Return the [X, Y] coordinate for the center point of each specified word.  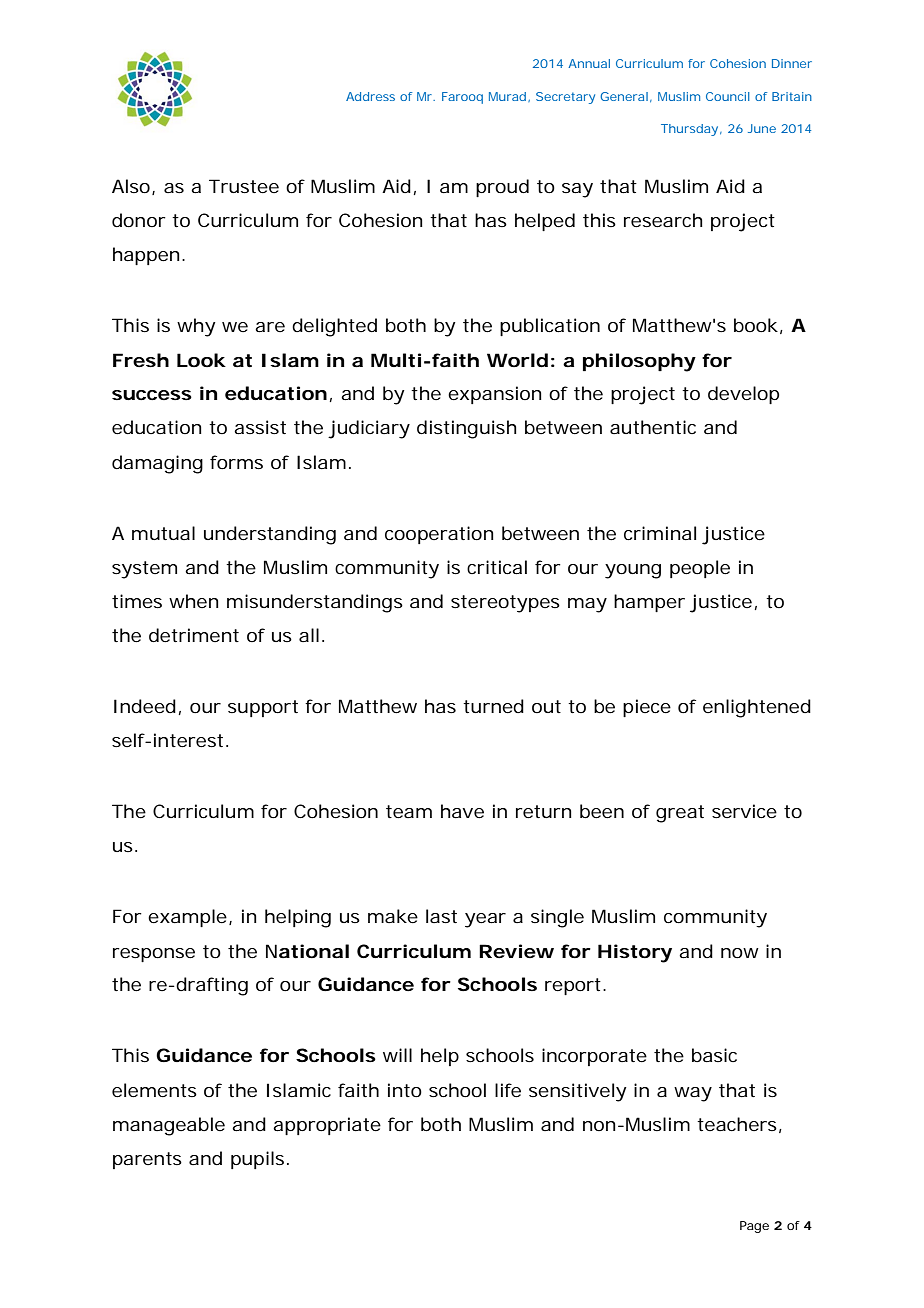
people [700, 569]
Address [370, 96]
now [740, 953]
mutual [163, 533]
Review [516, 951]
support [263, 708]
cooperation [439, 535]
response [154, 955]
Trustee [244, 186]
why [196, 327]
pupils [257, 1160]
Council [728, 96]
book [756, 325]
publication [550, 327]
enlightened [757, 708]
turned [493, 706]
